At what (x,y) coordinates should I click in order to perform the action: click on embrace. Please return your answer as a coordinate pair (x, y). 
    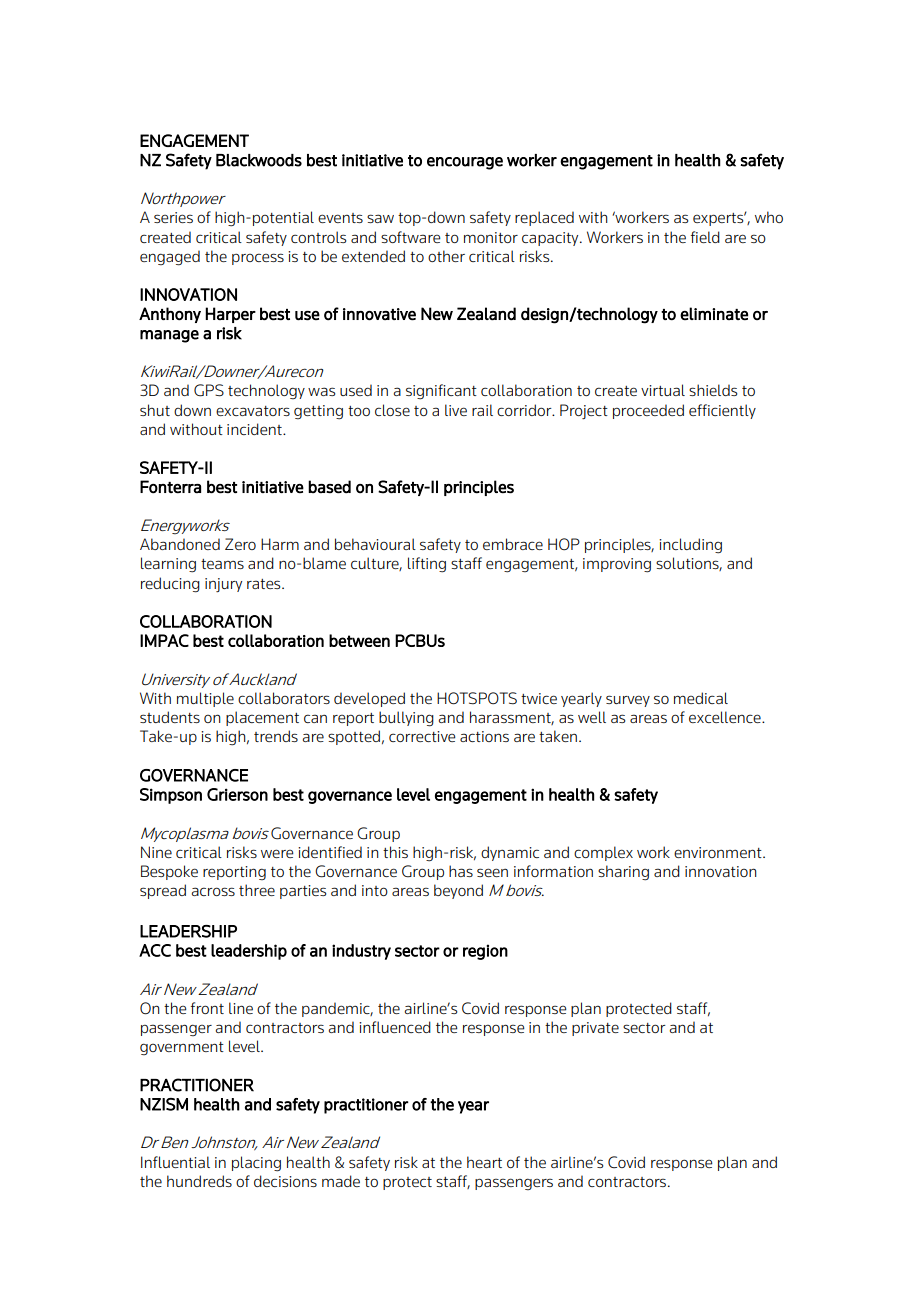
    Looking at the image, I should click on (513, 544).
